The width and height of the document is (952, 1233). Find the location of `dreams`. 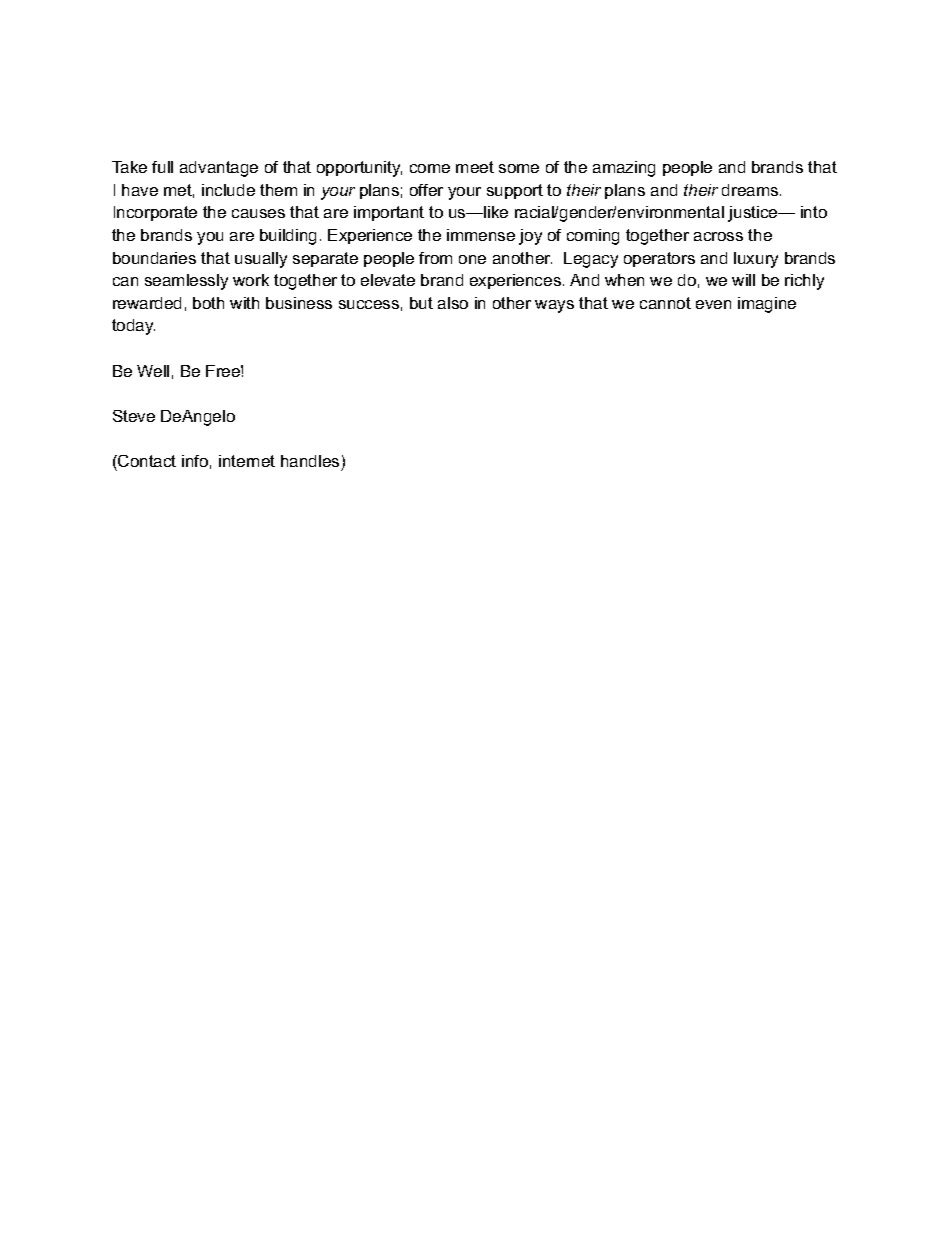

dreams is located at coordinates (751, 190).
